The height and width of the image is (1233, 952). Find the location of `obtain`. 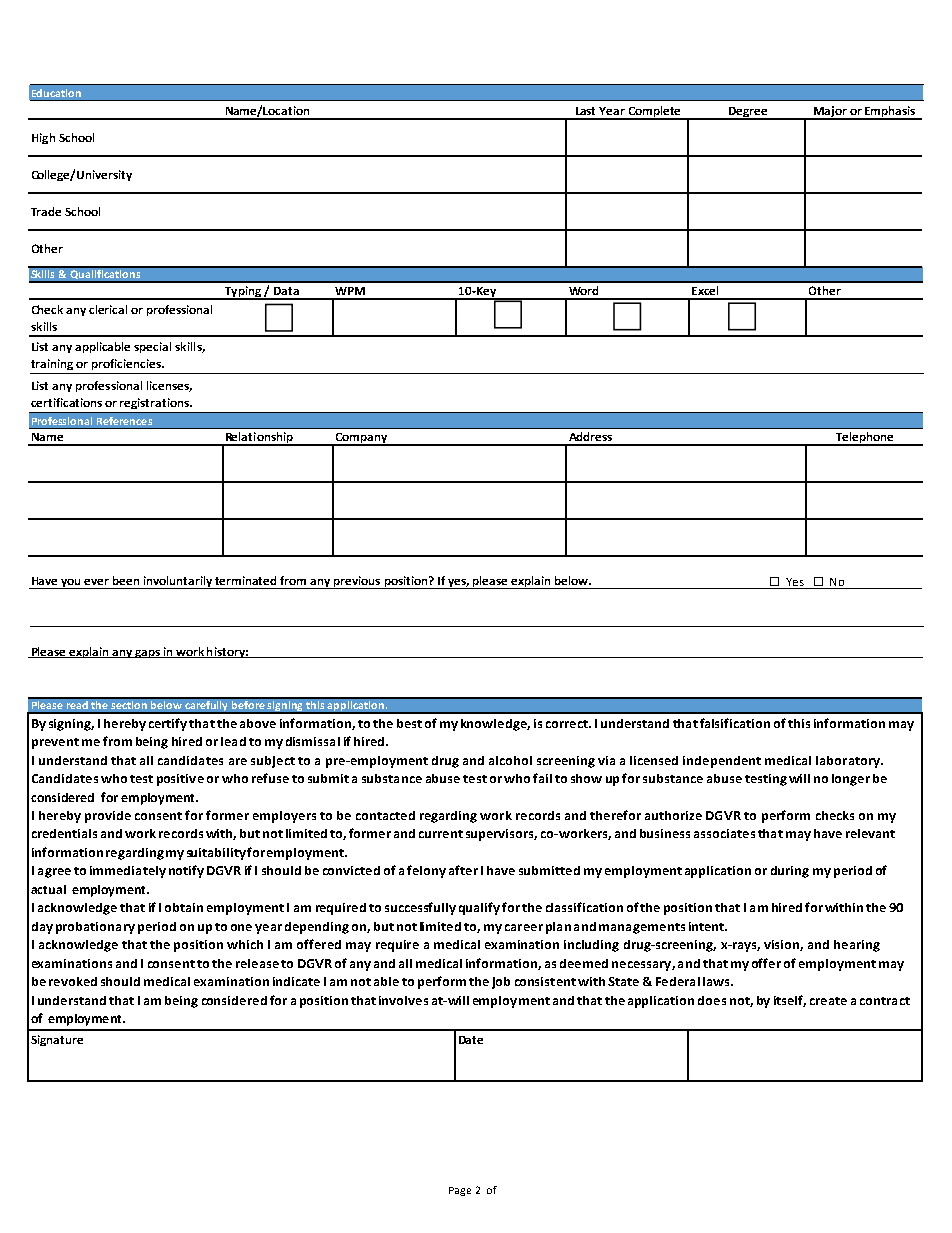

obtain is located at coordinates (184, 907).
